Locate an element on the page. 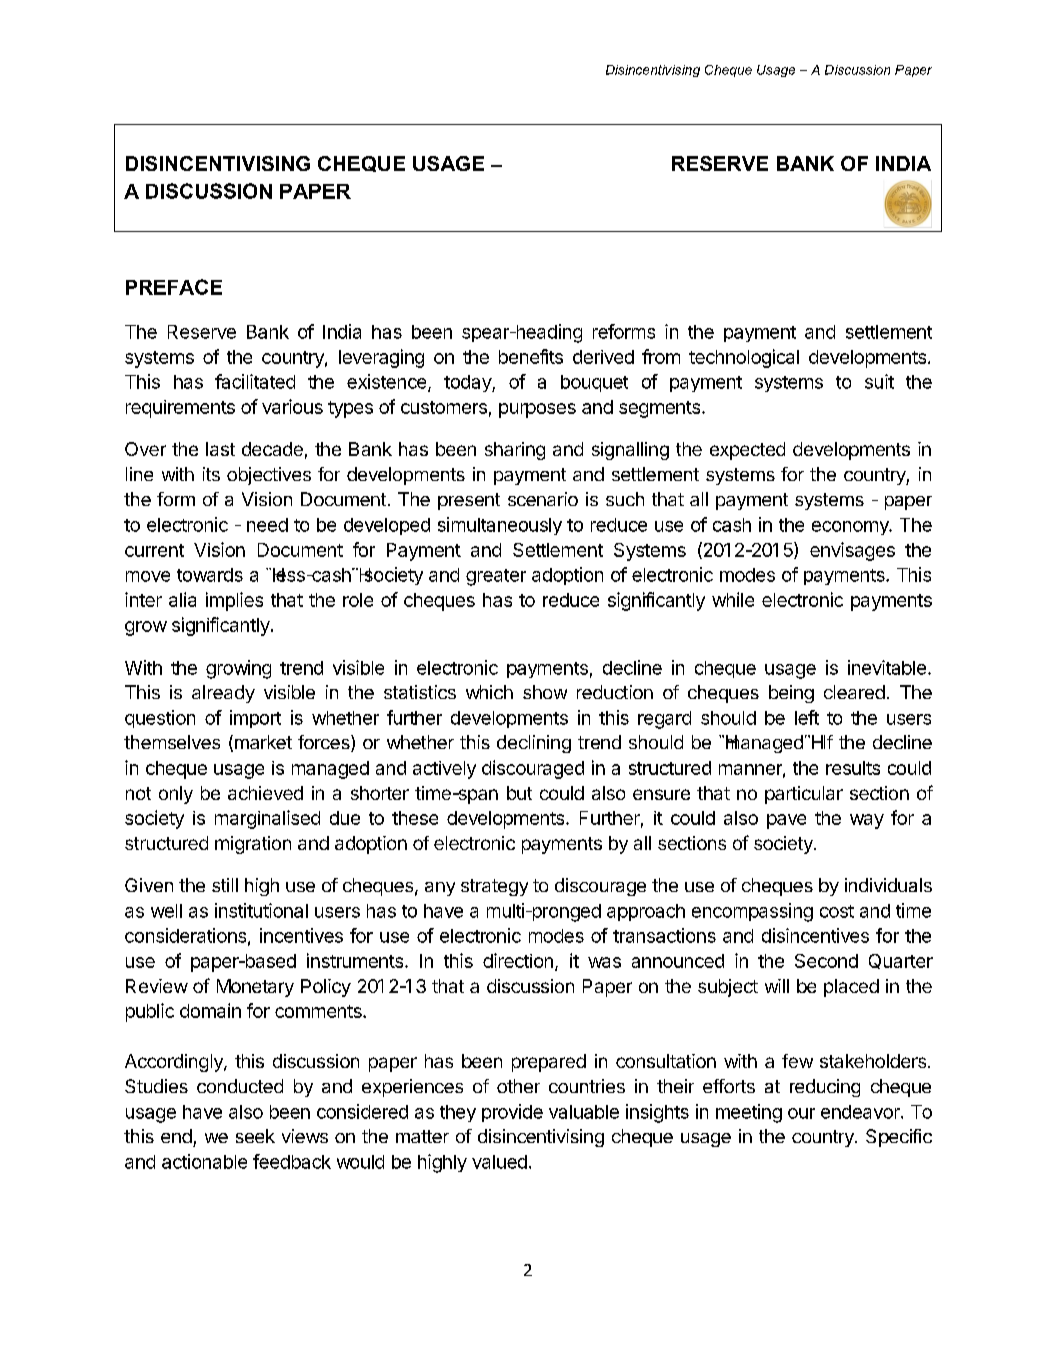 The height and width of the page is (1367, 1056). import is located at coordinates (255, 719).
